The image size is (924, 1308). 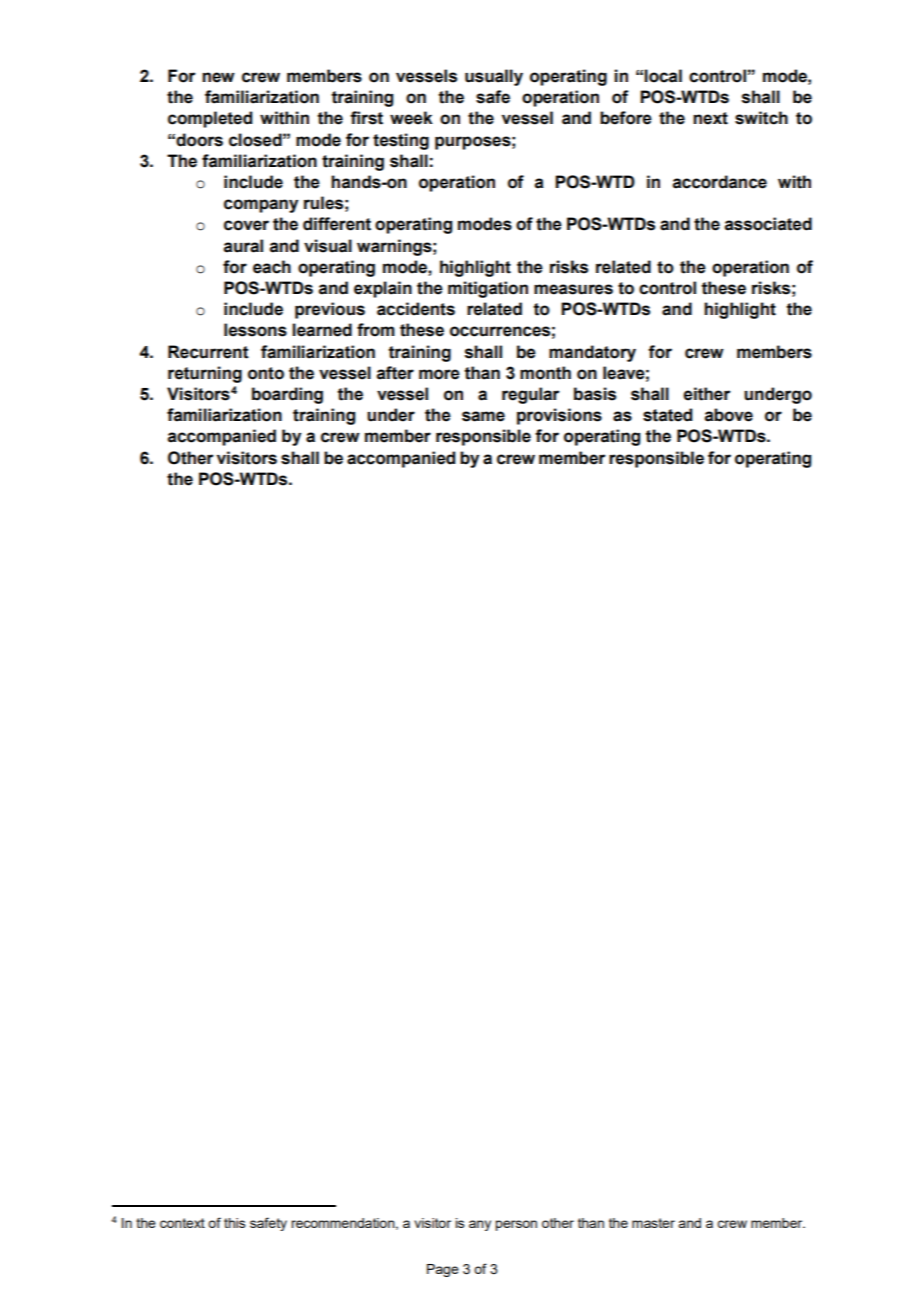 I want to click on next, so click(x=710, y=118).
